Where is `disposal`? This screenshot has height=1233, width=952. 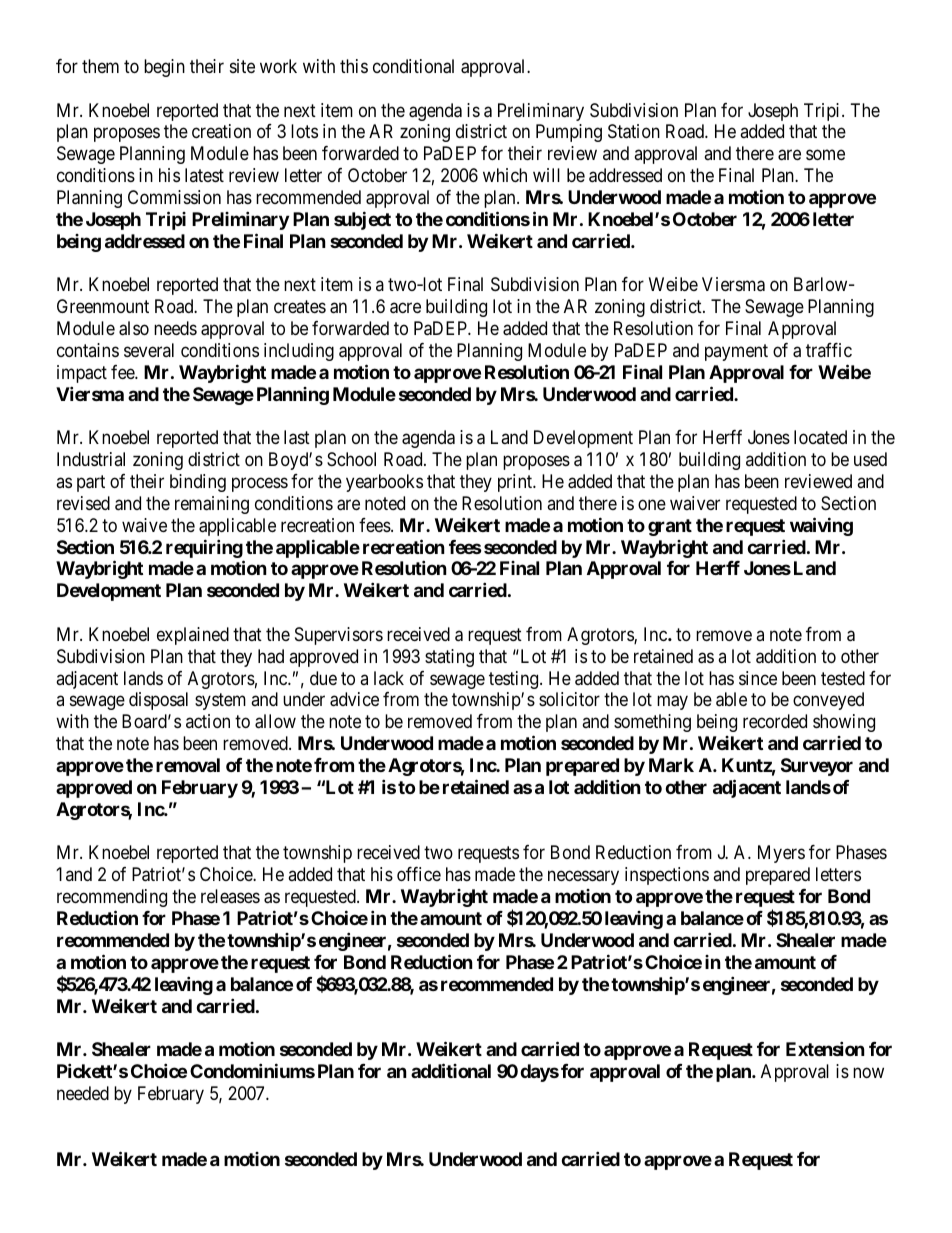
disposal is located at coordinates (158, 701).
